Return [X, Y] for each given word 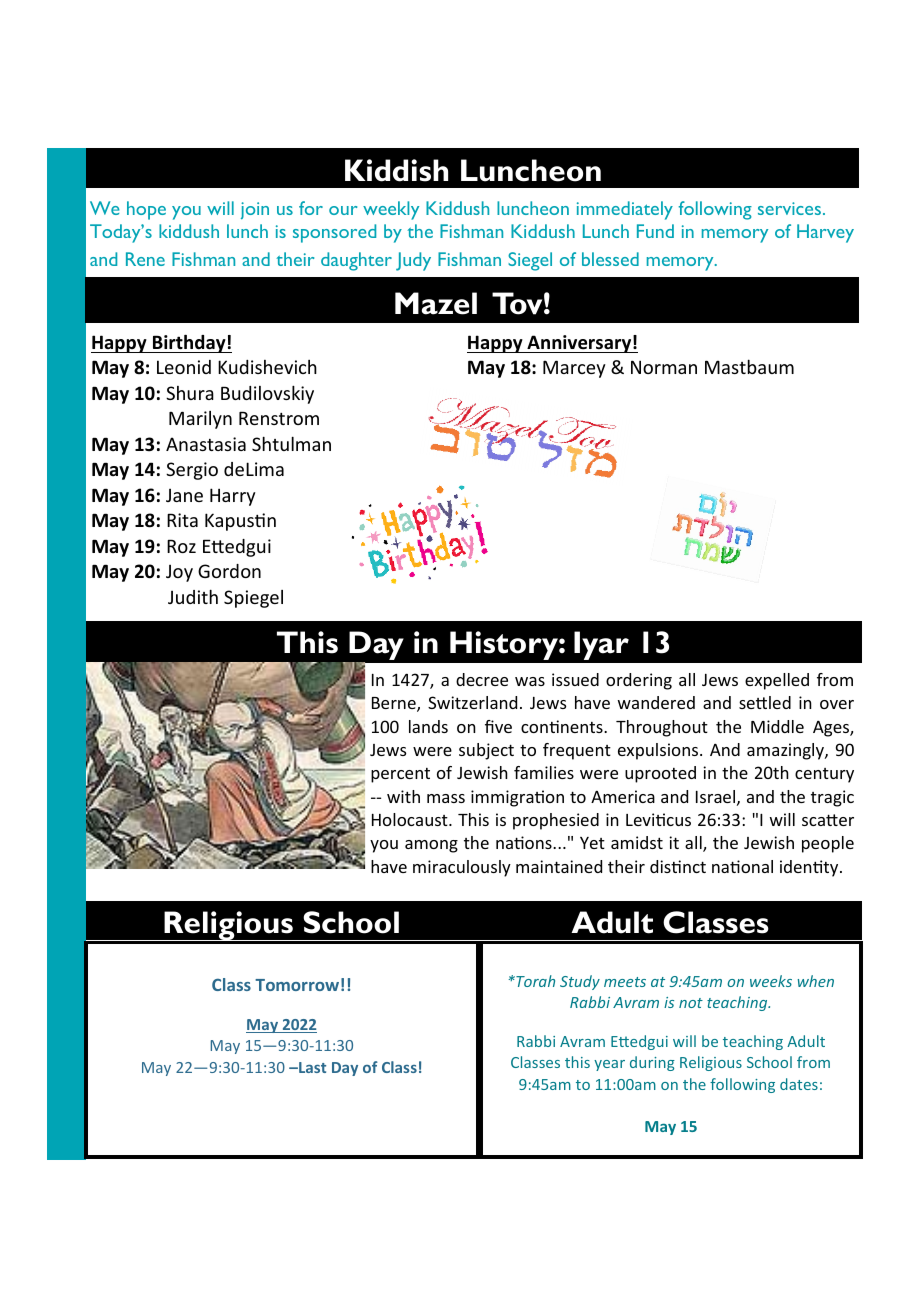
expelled [777, 681]
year [609, 1065]
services [789, 208]
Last [311, 1067]
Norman [664, 367]
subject [486, 751]
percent [400, 775]
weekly [391, 210]
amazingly [786, 751]
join [255, 210]
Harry [233, 497]
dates [799, 1084]
